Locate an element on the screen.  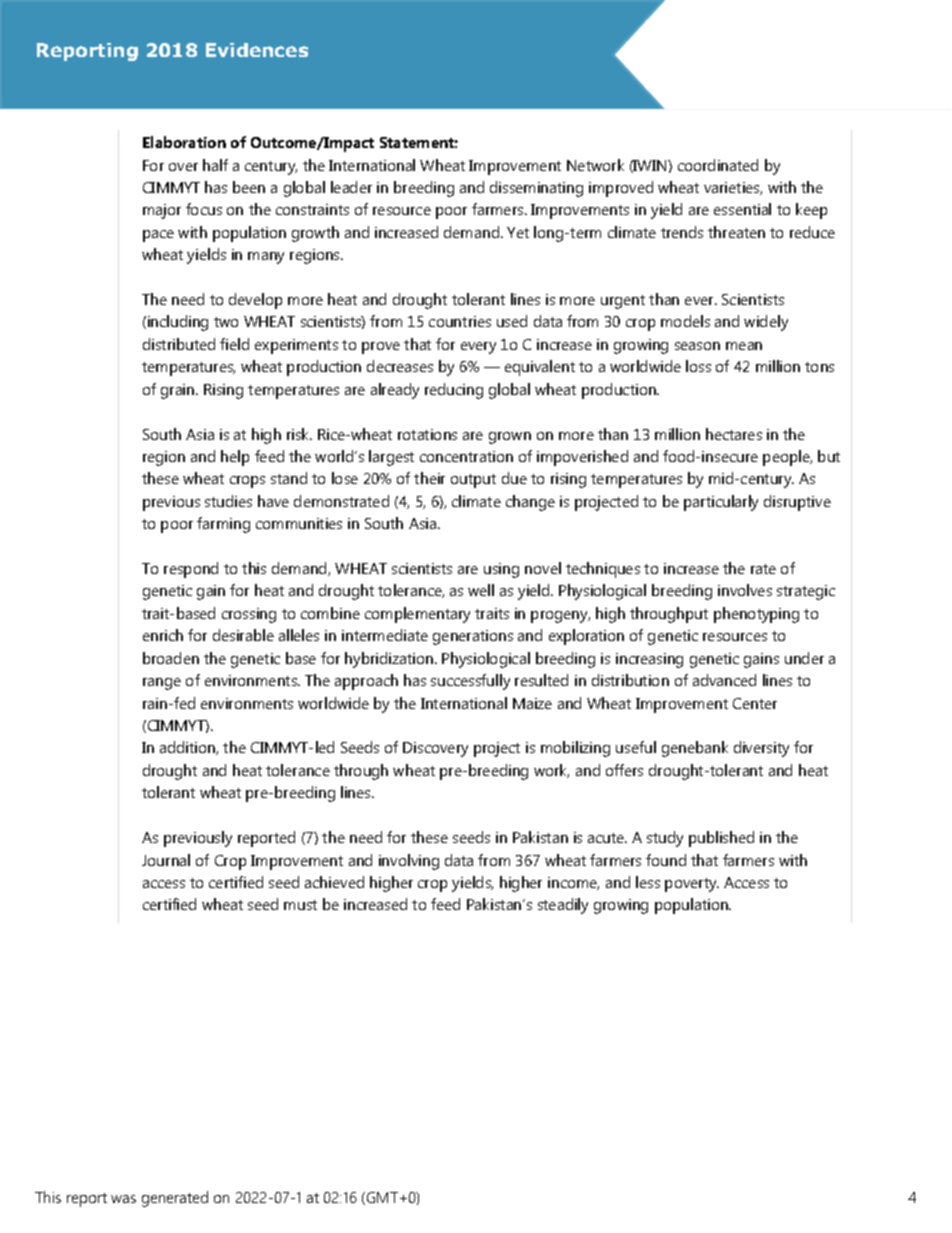
field is located at coordinates (234, 344).
